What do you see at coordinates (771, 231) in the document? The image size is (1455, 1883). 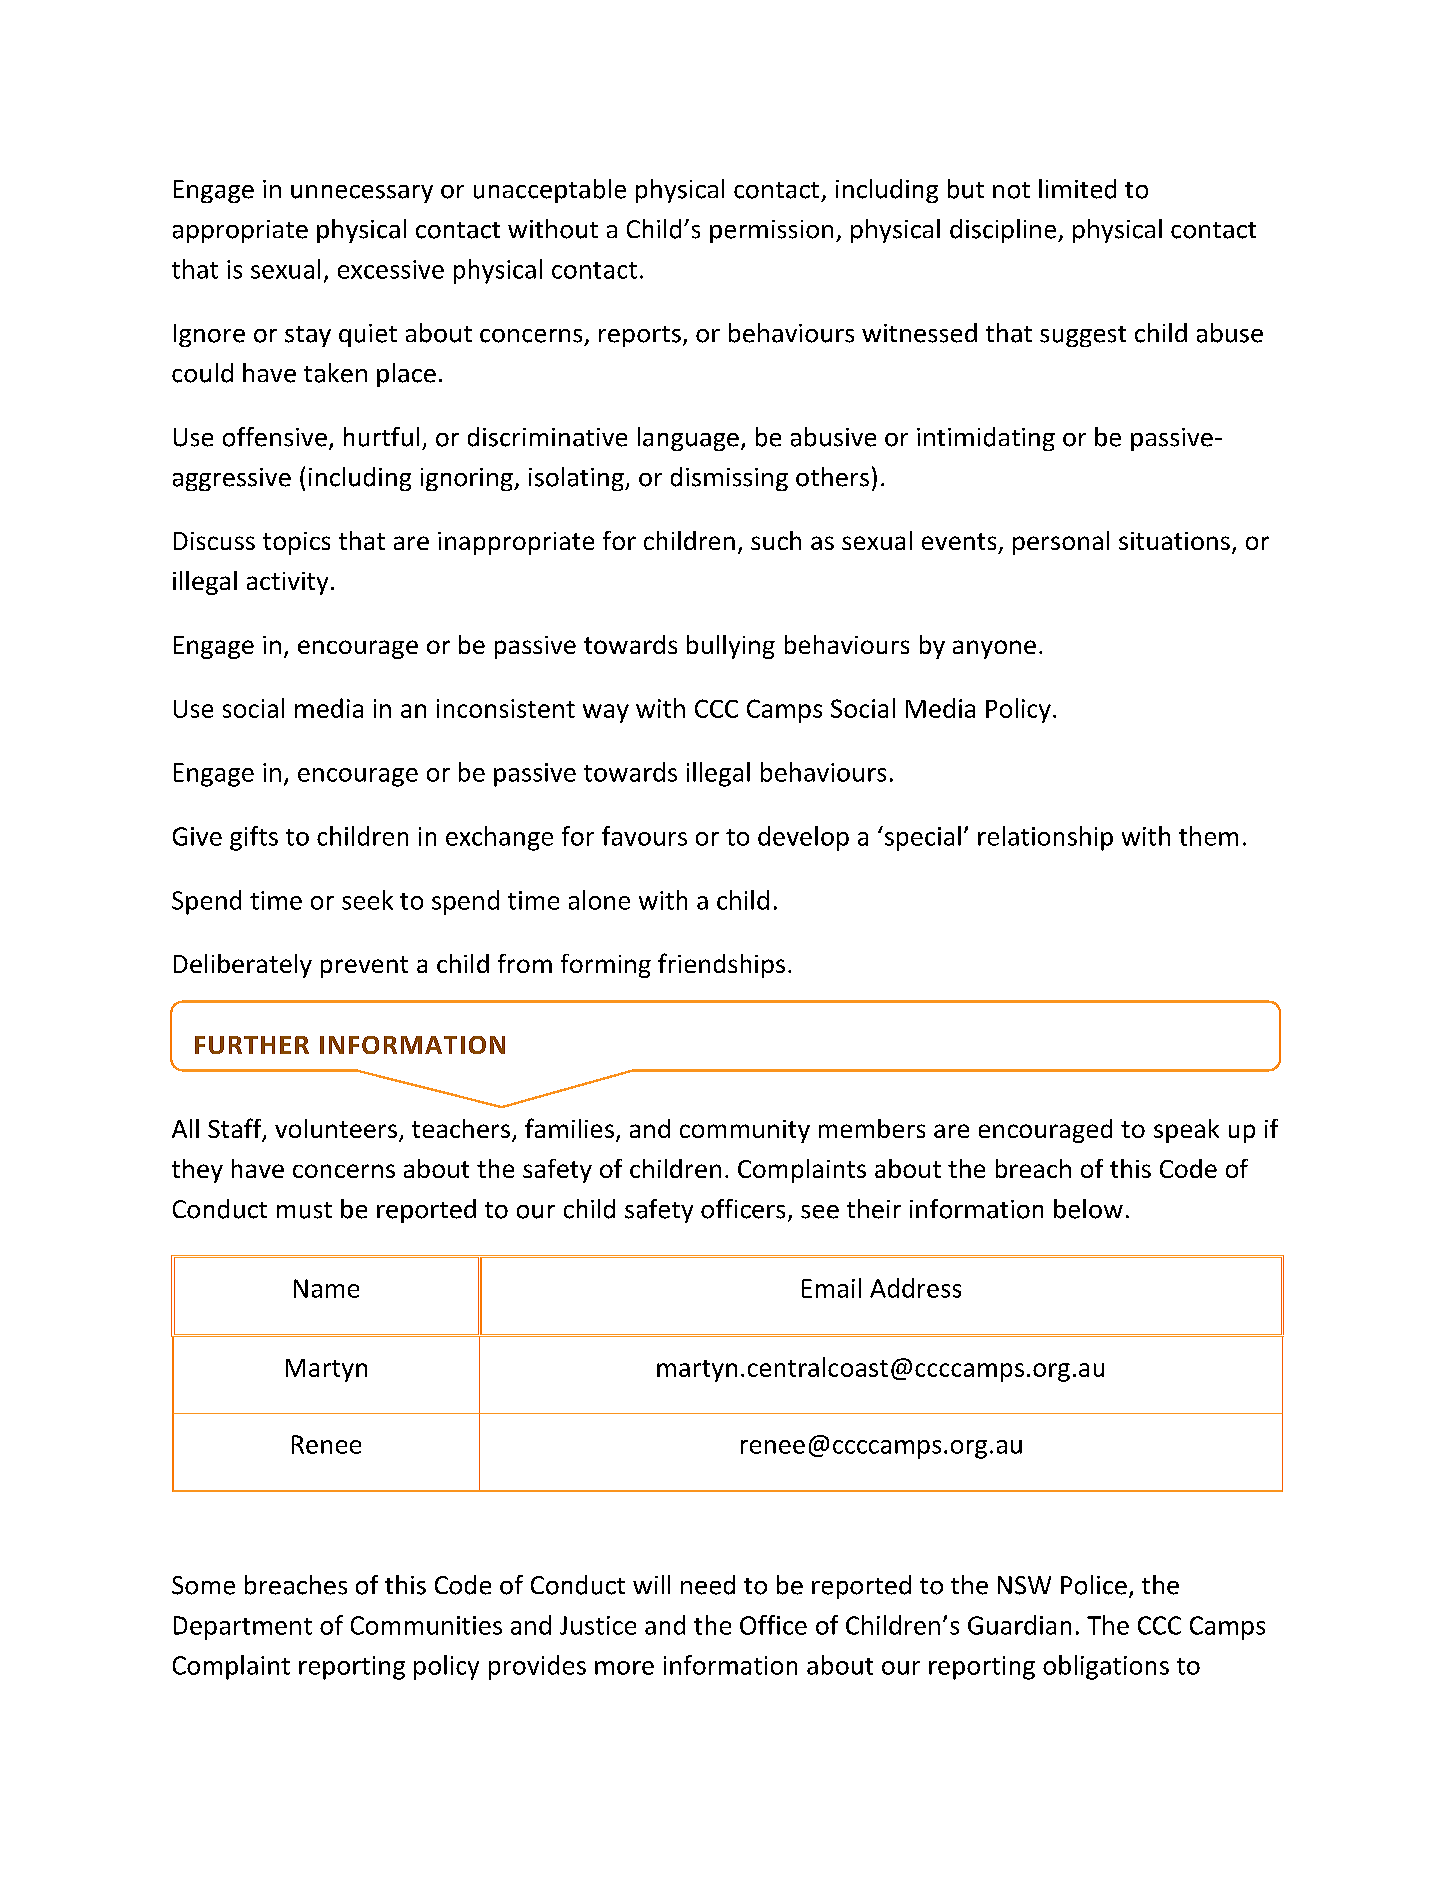 I see `permission` at bounding box center [771, 231].
